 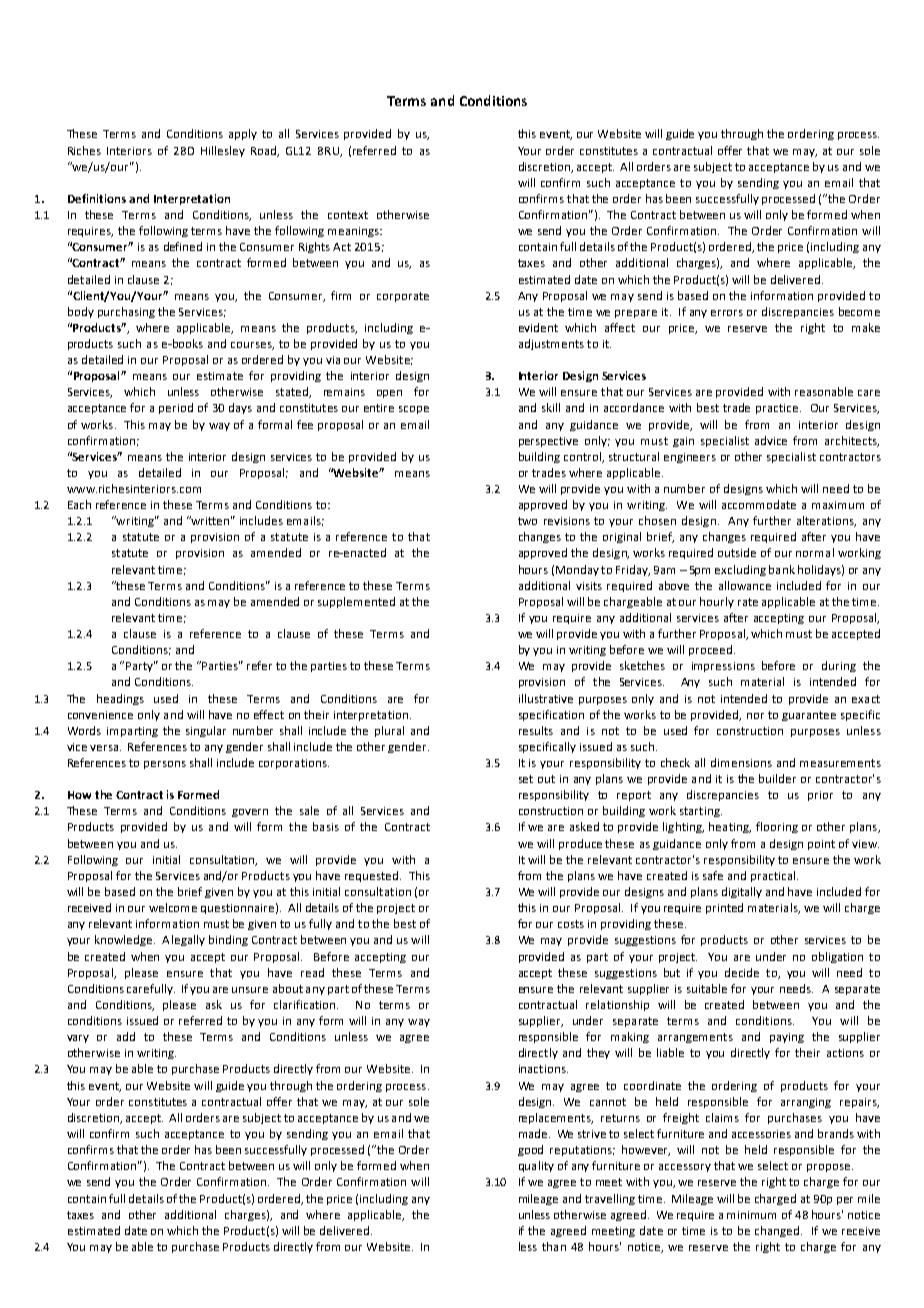 What do you see at coordinates (546, 698) in the screenshot?
I see `illustrative` at bounding box center [546, 698].
